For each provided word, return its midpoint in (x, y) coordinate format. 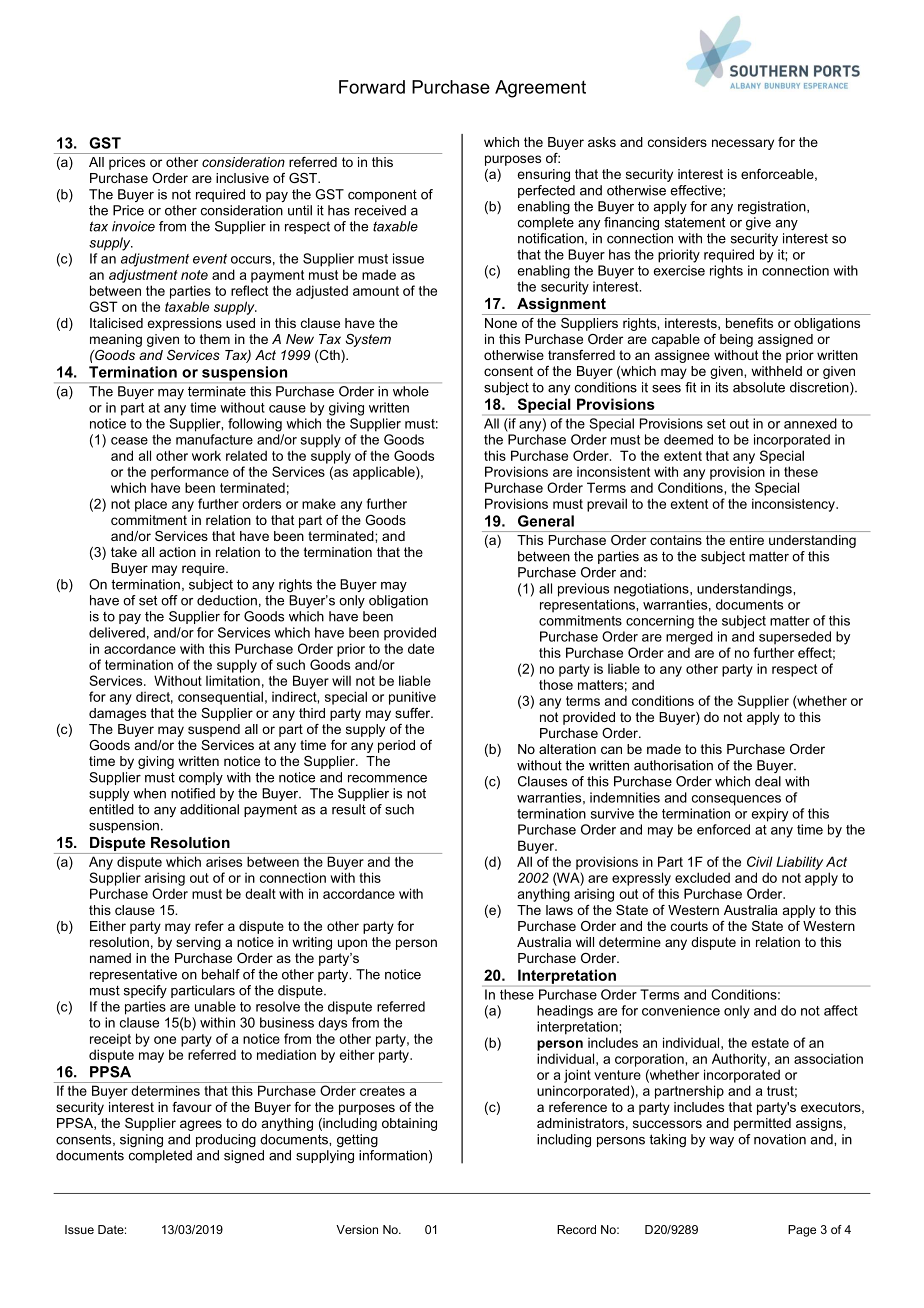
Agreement (540, 89)
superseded (795, 637)
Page (802, 1231)
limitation (233, 680)
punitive (412, 698)
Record (576, 1229)
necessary (743, 144)
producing (226, 1140)
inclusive (242, 178)
